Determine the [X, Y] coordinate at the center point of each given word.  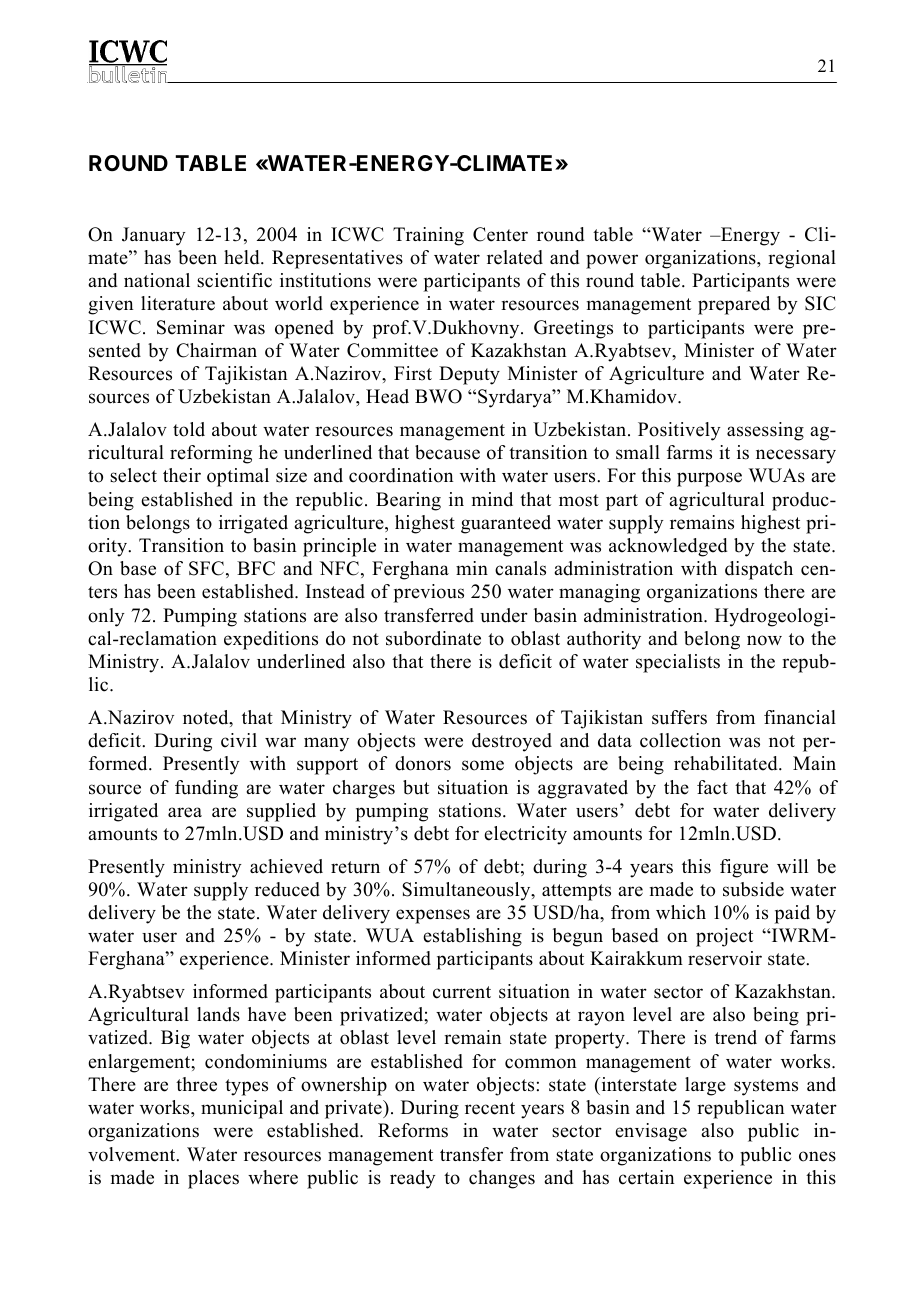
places [213, 1179]
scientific [234, 280]
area [185, 812]
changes [502, 1179]
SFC [206, 568]
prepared [734, 305]
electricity [525, 835]
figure [744, 868]
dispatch [759, 570]
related [515, 257]
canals [520, 568]
